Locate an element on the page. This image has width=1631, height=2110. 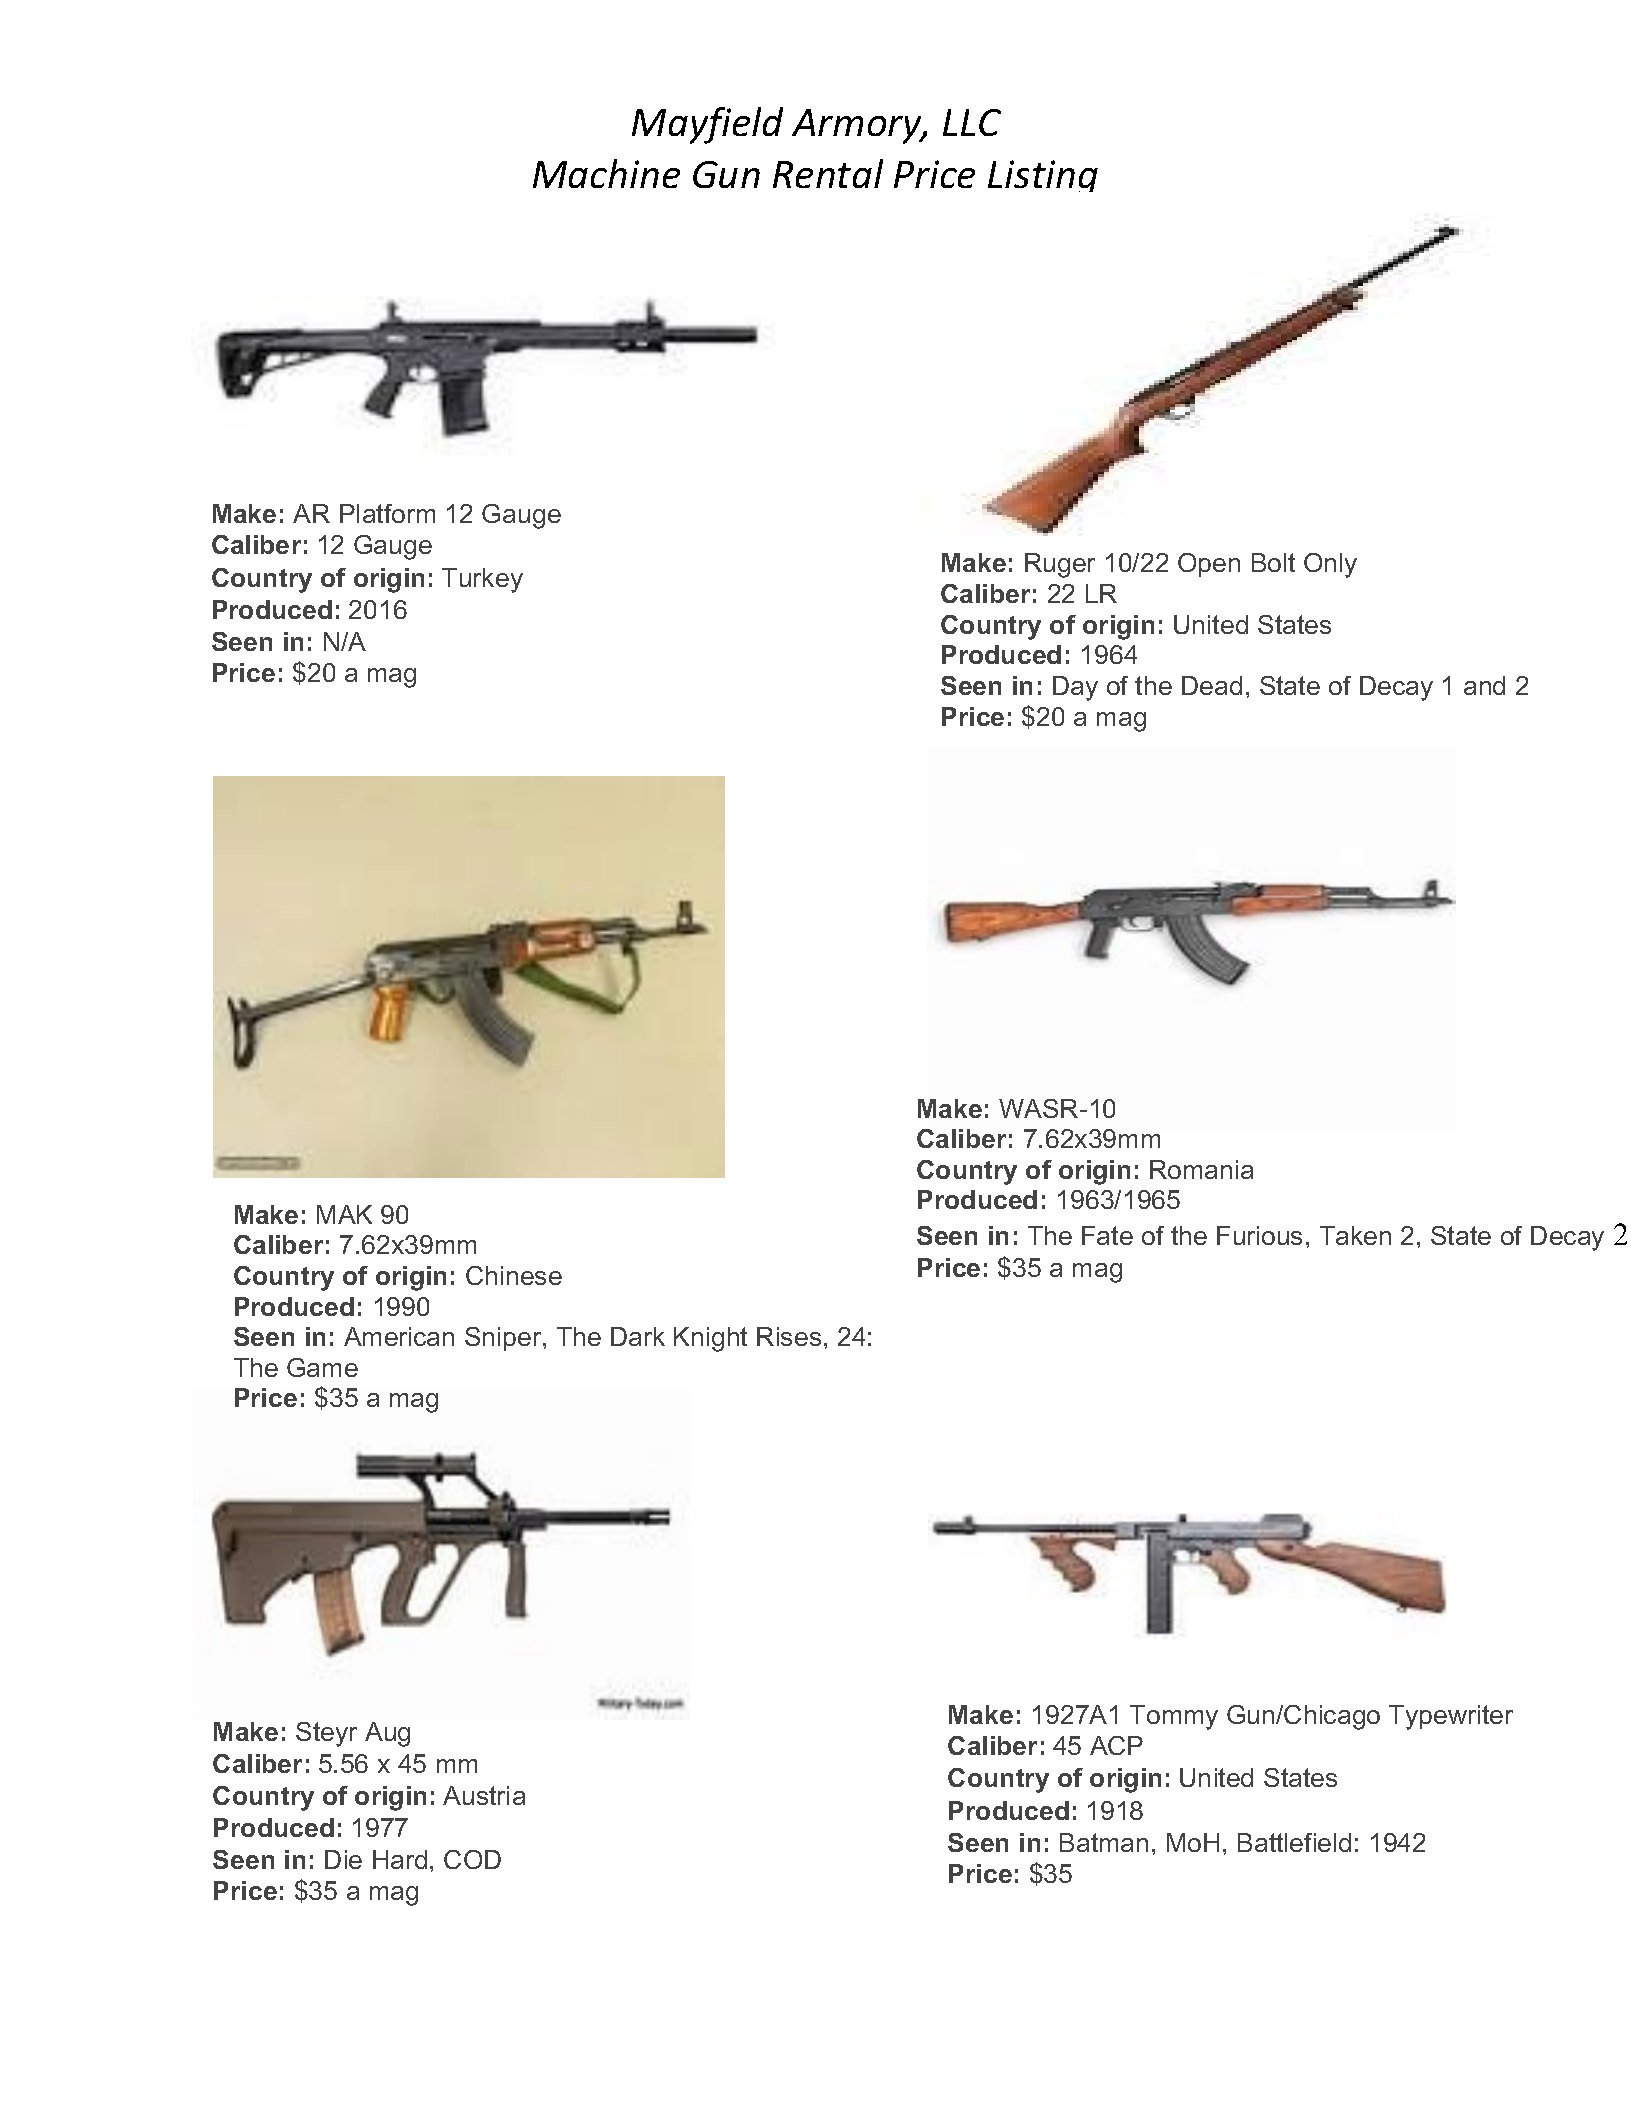
Rises is located at coordinates (789, 1336).
